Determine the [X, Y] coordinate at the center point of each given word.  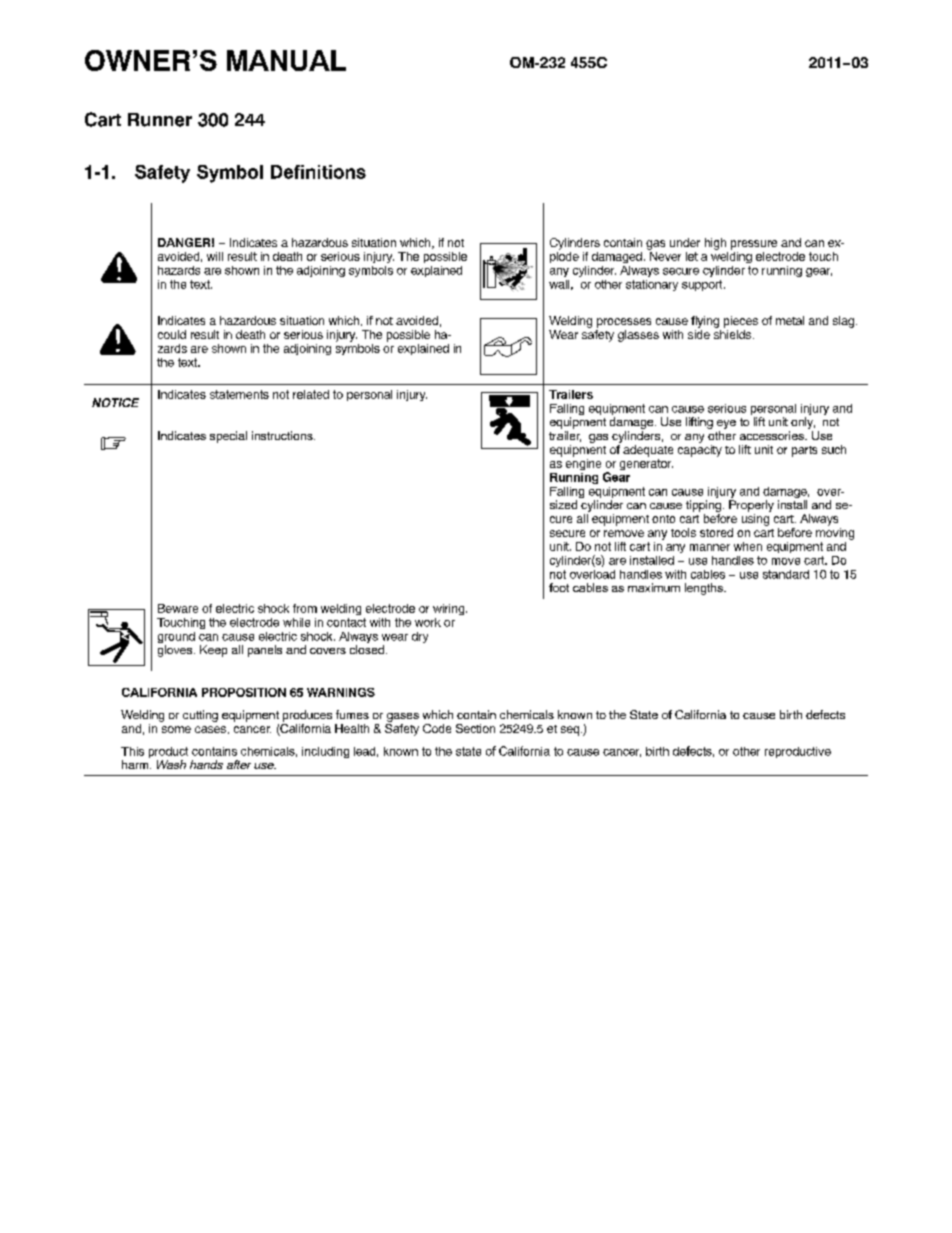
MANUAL [286, 60]
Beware [178, 608]
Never [664, 255]
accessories [773, 435]
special [228, 437]
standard [786, 574]
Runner [160, 120]
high [715, 244]
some [176, 729]
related [311, 394]
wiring [450, 609]
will [215, 256]
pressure [754, 245]
